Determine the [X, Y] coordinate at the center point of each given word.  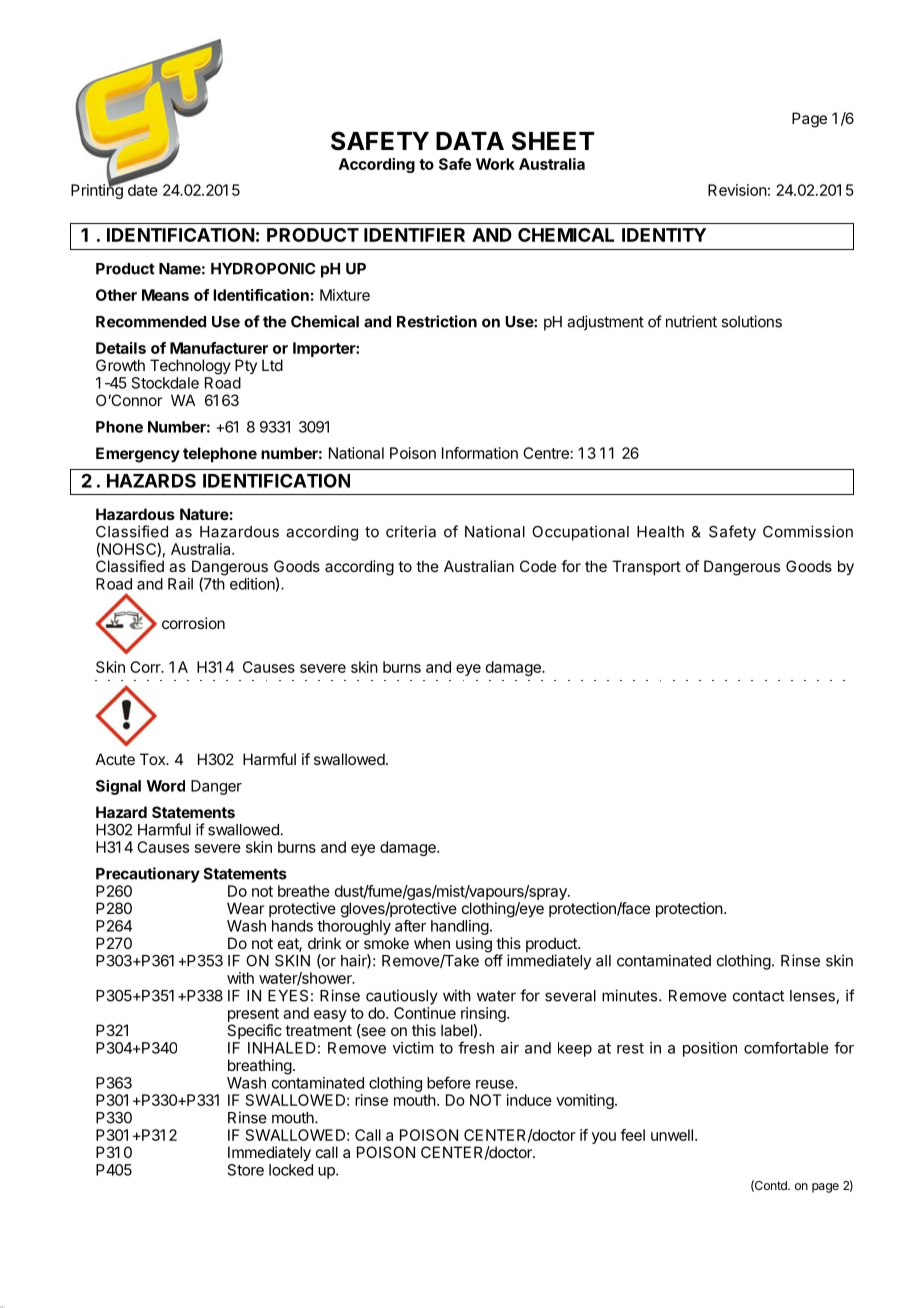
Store [246, 1170]
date [143, 190]
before [449, 1082]
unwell [672, 1135]
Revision [737, 190]
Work [495, 164]
